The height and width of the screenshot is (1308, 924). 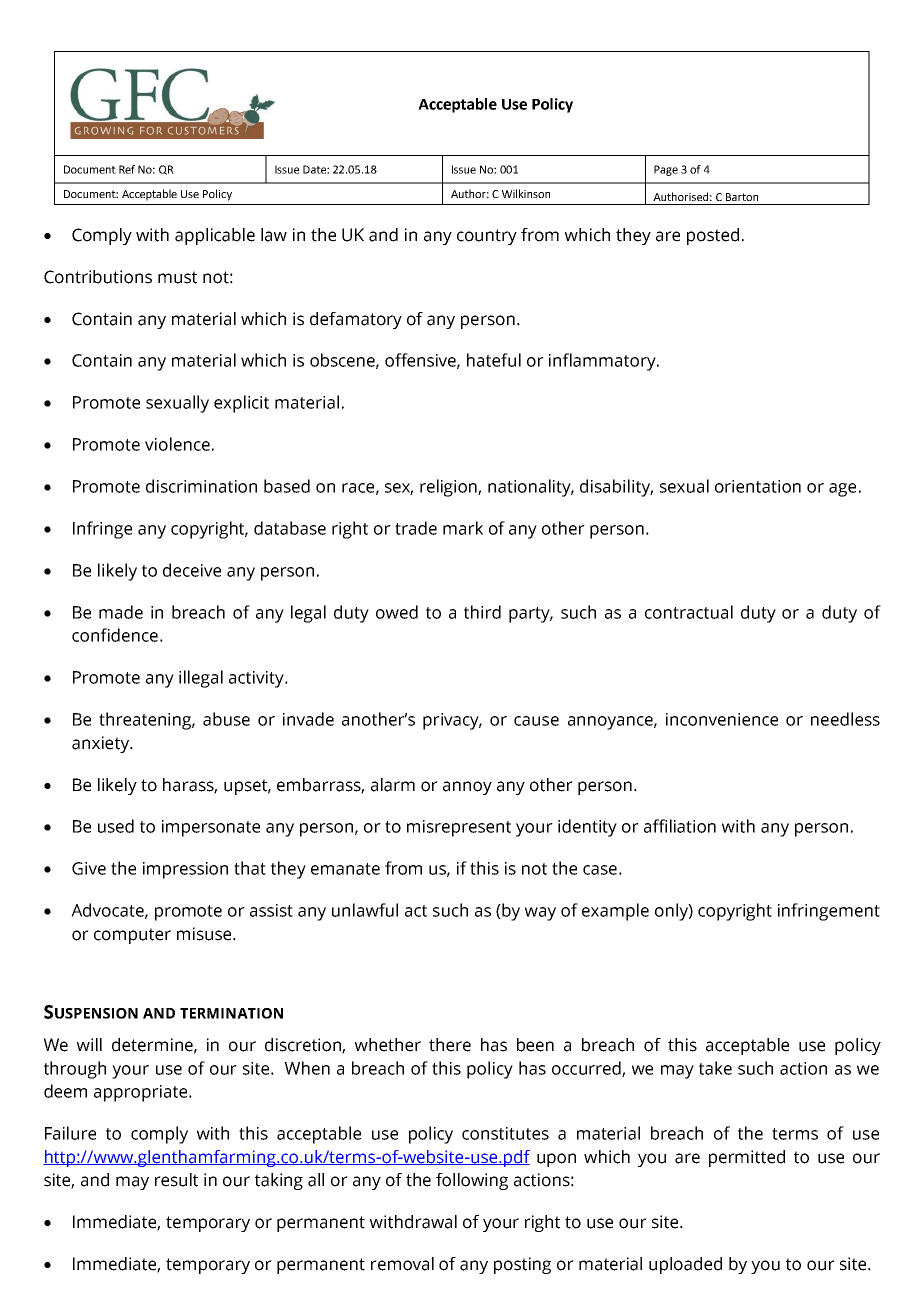 What do you see at coordinates (536, 721) in the screenshot?
I see `cause` at bounding box center [536, 721].
